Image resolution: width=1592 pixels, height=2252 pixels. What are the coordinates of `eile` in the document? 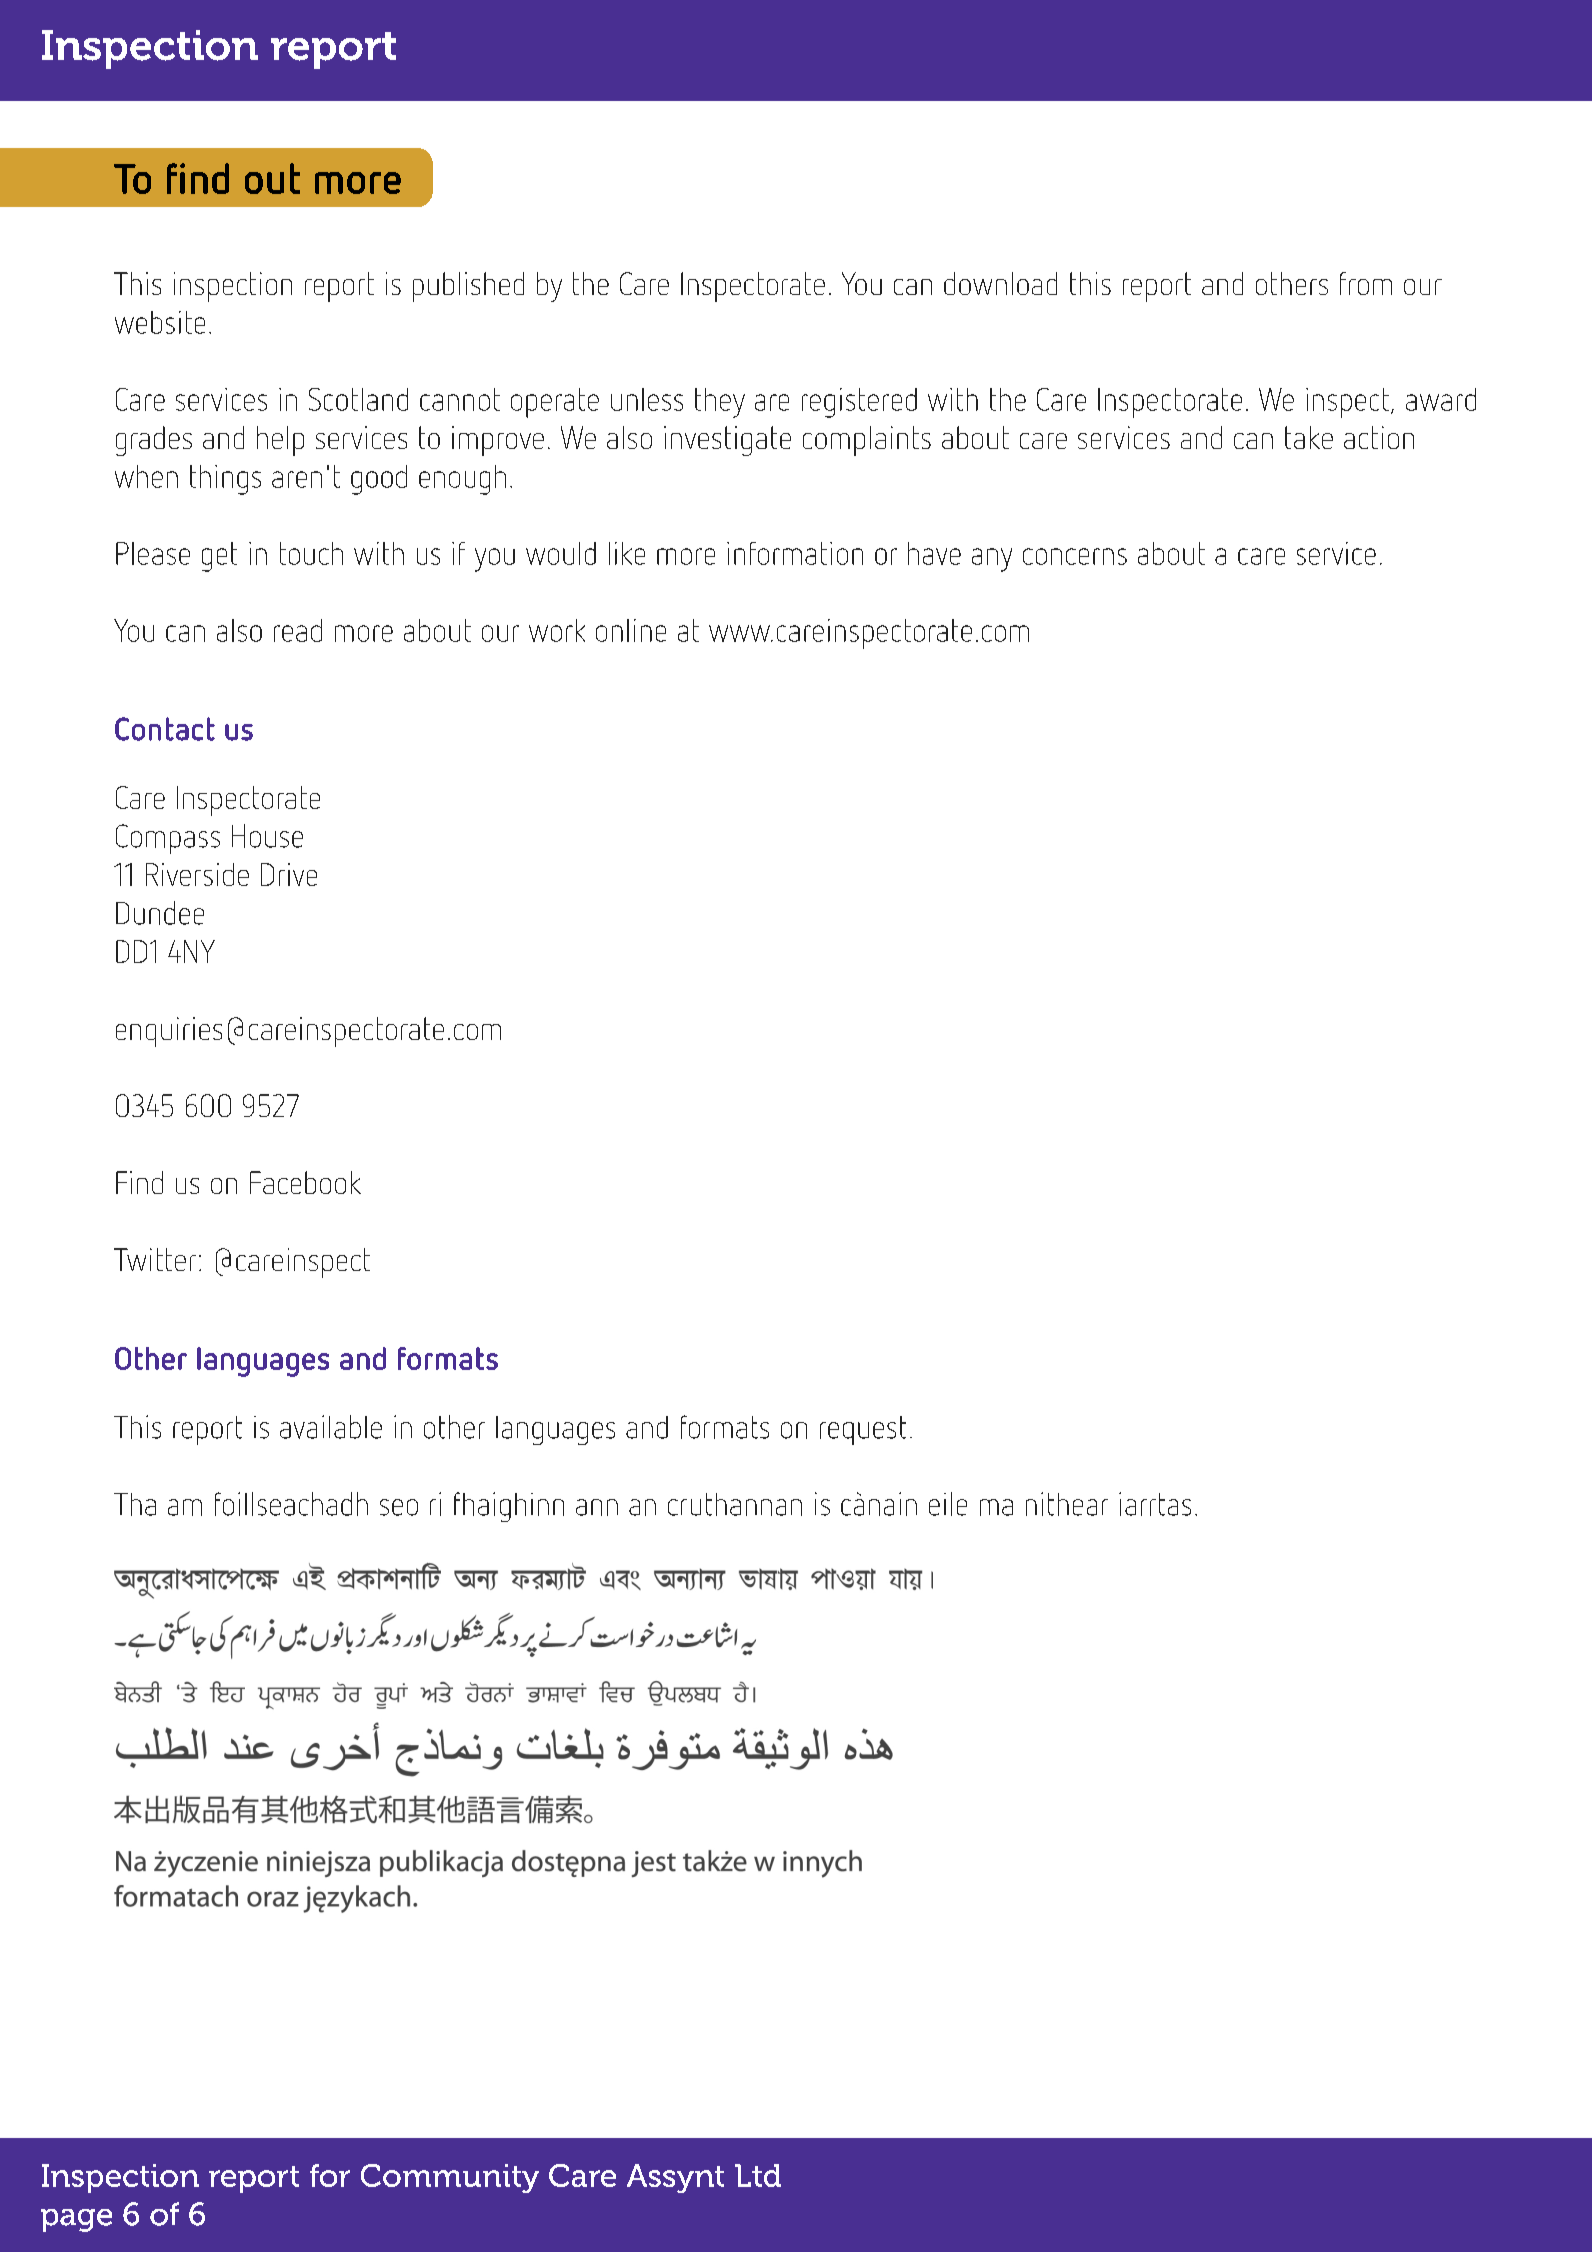 It's located at (948, 1504).
